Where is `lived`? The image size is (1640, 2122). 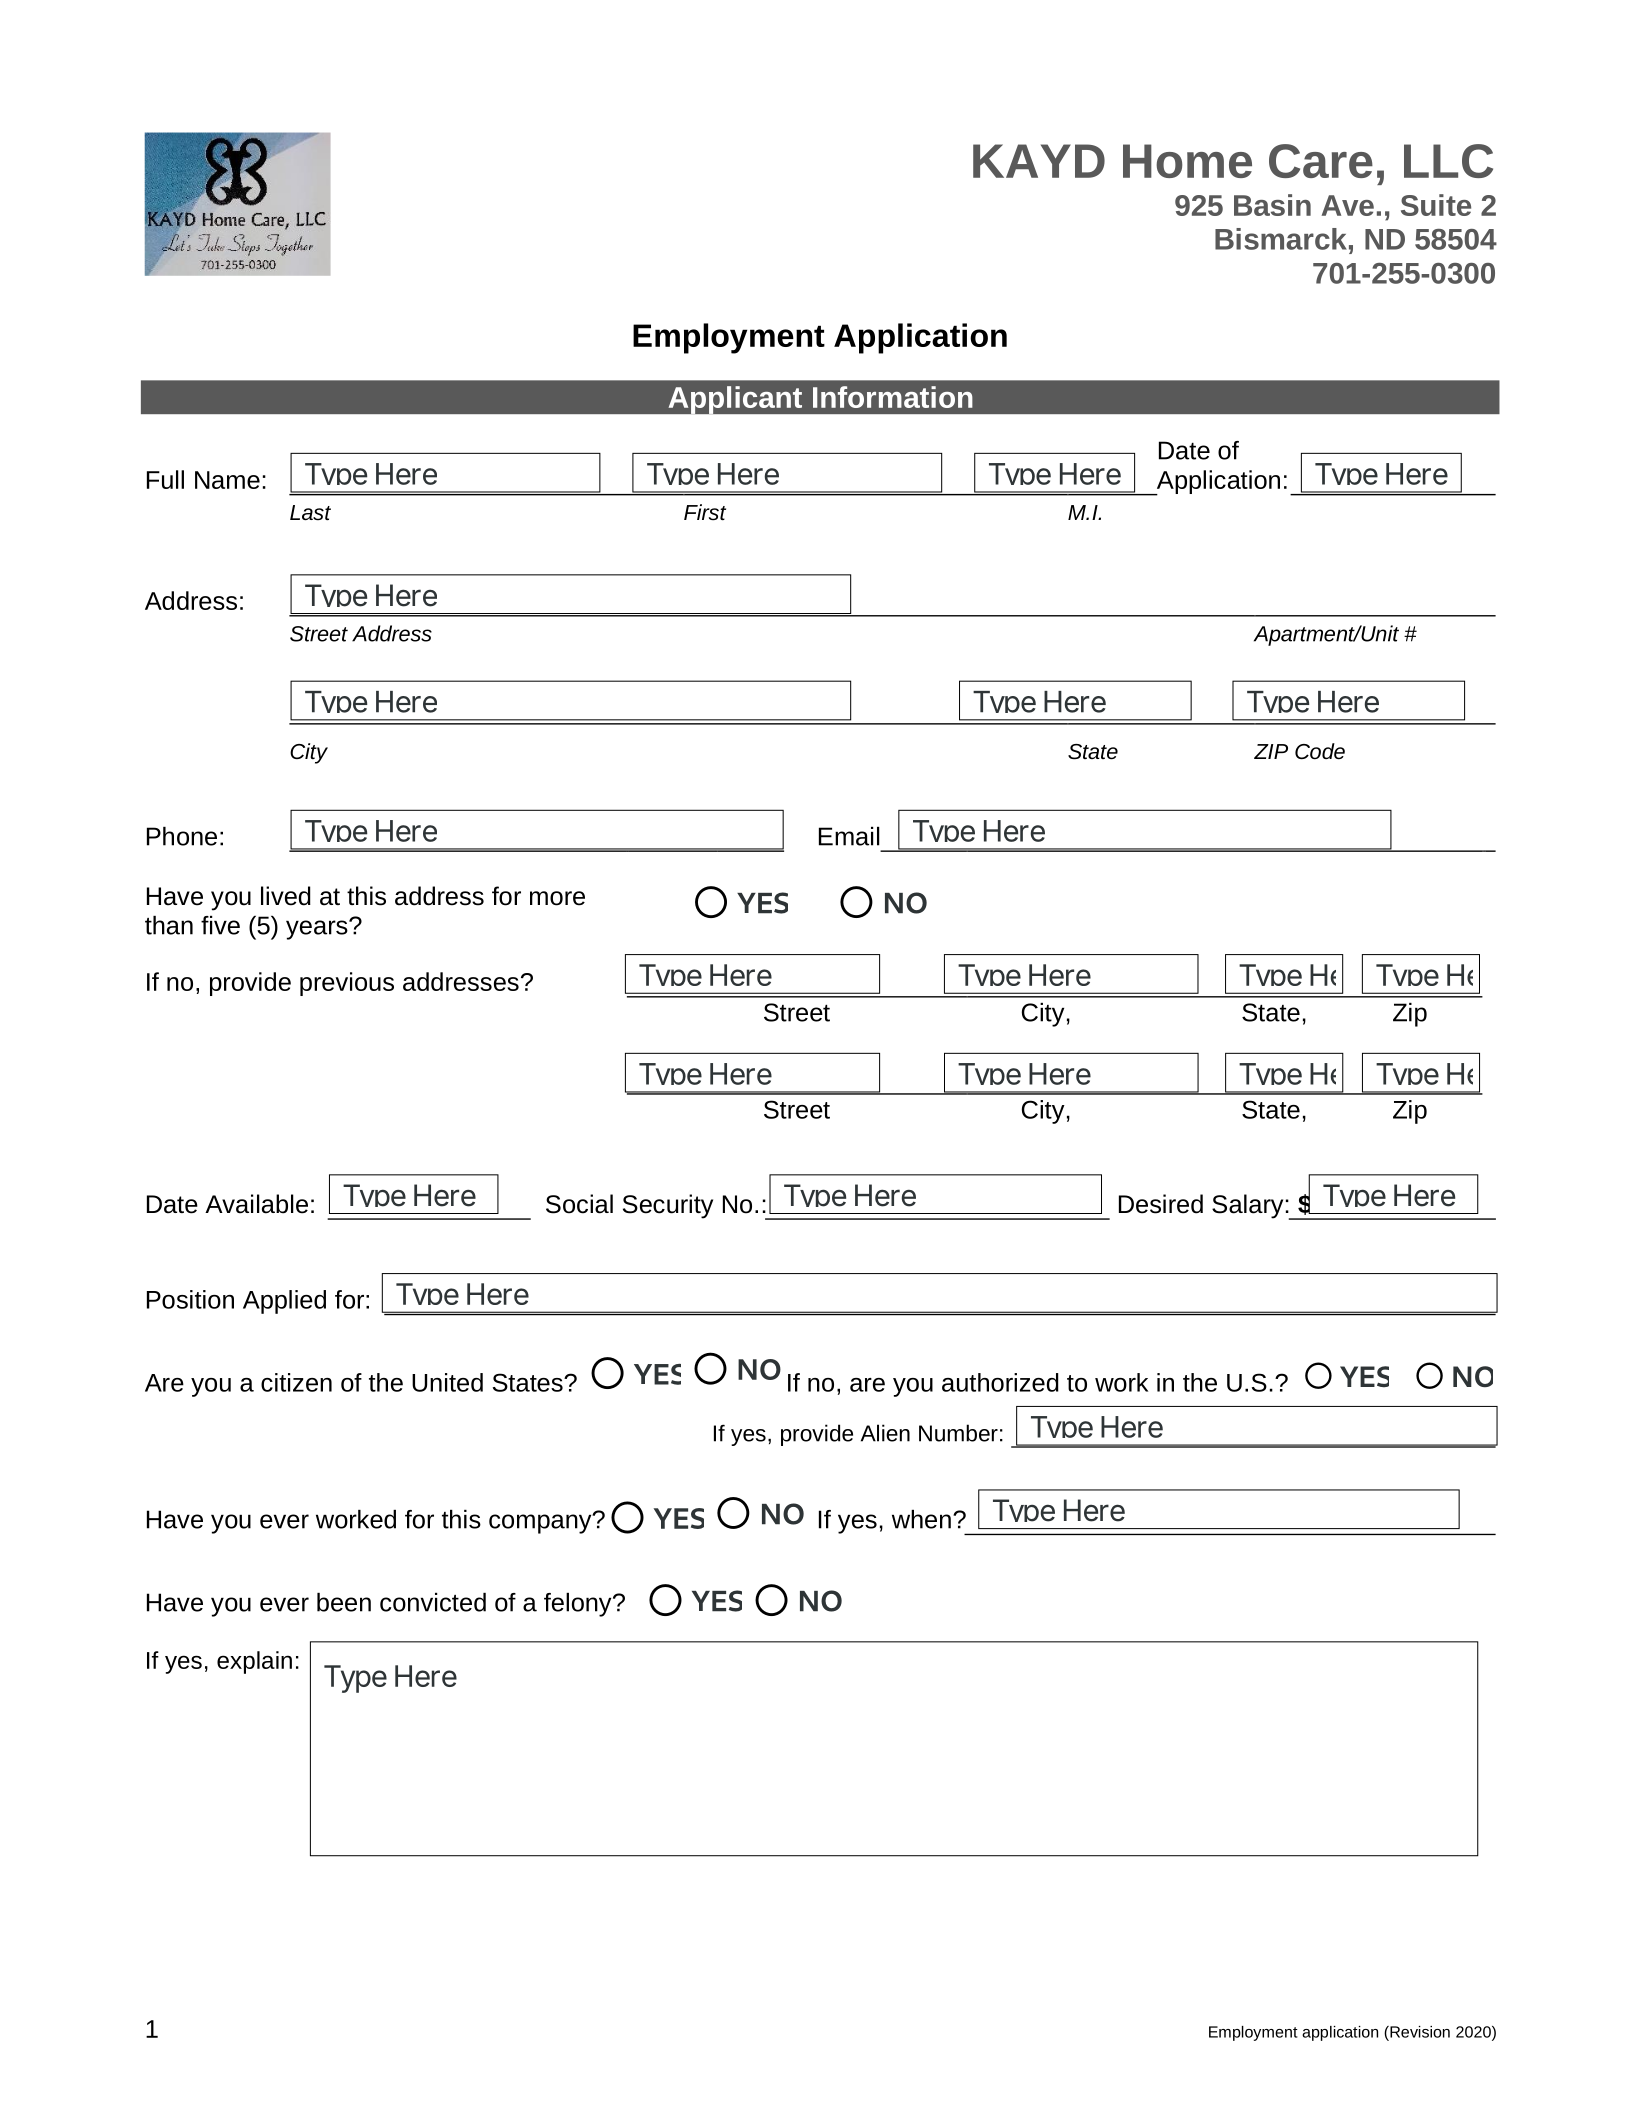
lived is located at coordinates (286, 896).
